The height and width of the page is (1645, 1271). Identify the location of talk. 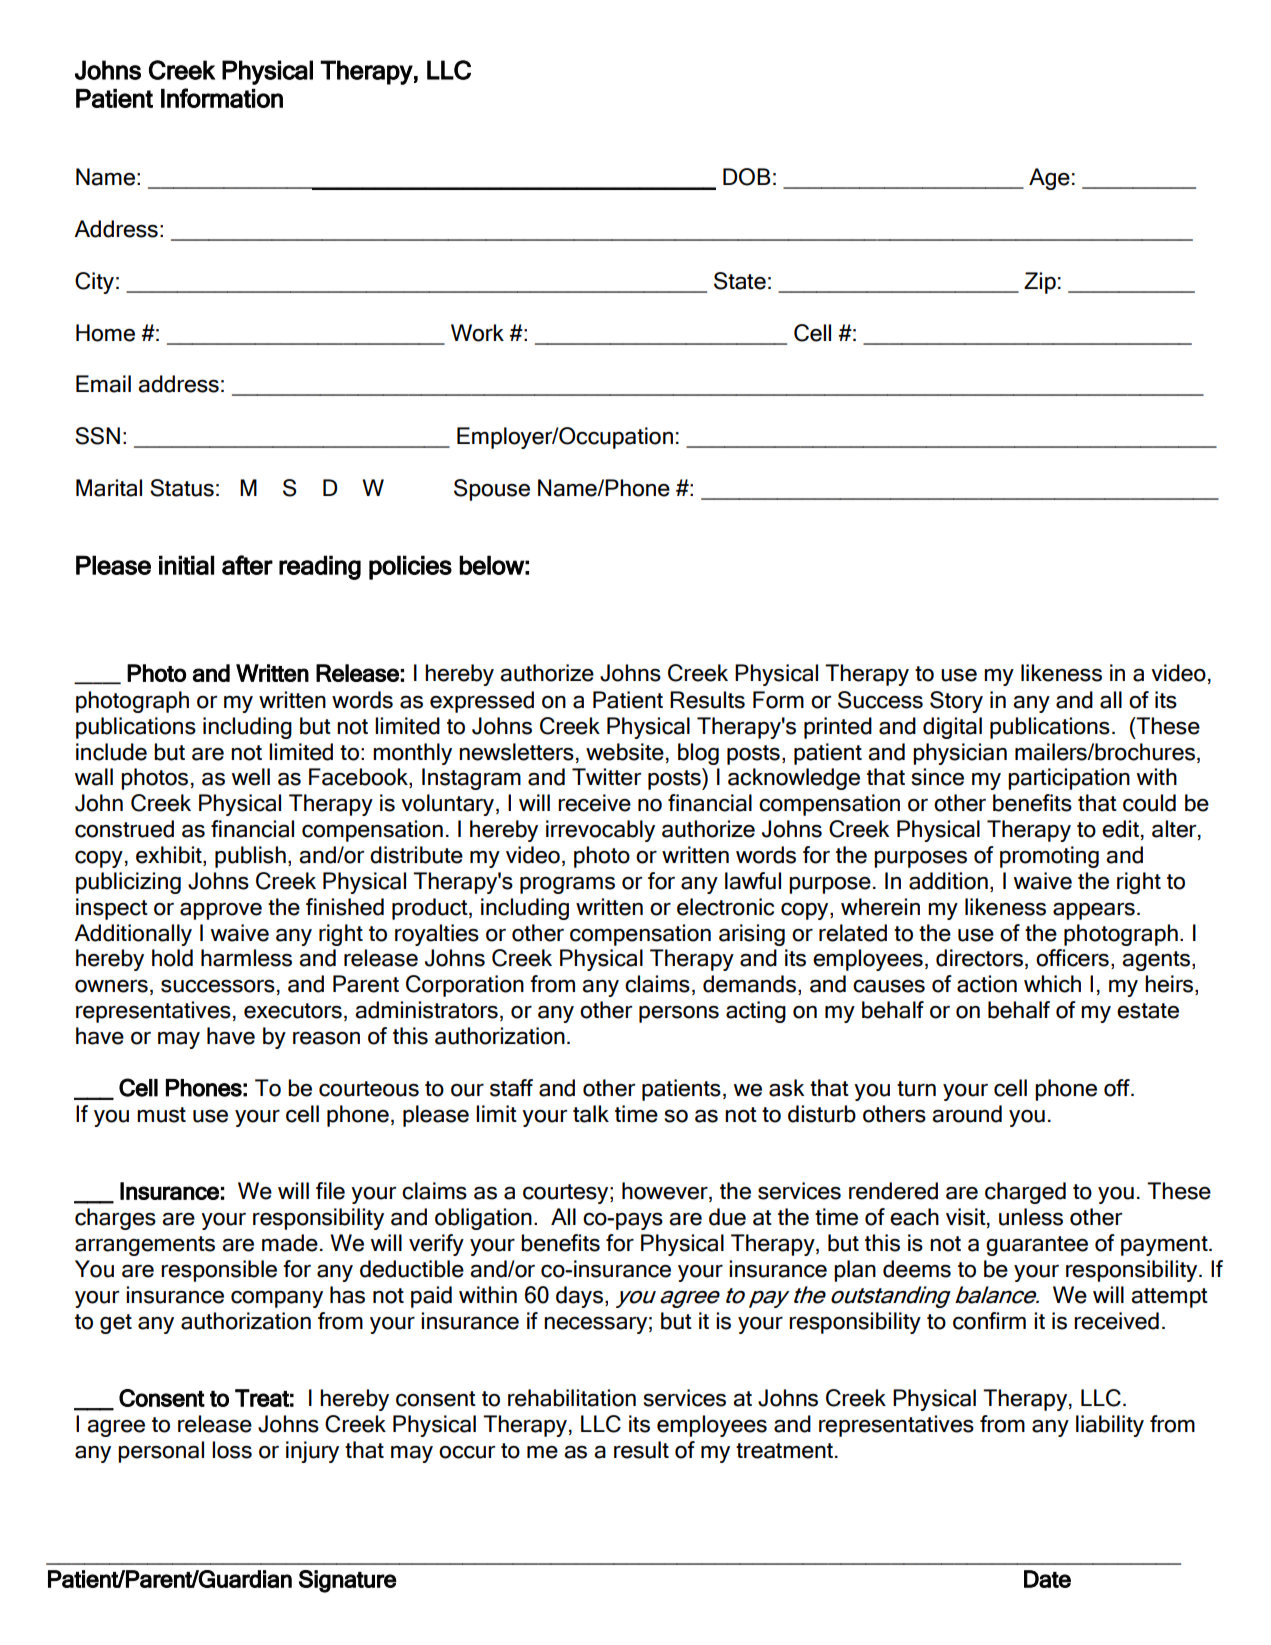
(591, 1114).
